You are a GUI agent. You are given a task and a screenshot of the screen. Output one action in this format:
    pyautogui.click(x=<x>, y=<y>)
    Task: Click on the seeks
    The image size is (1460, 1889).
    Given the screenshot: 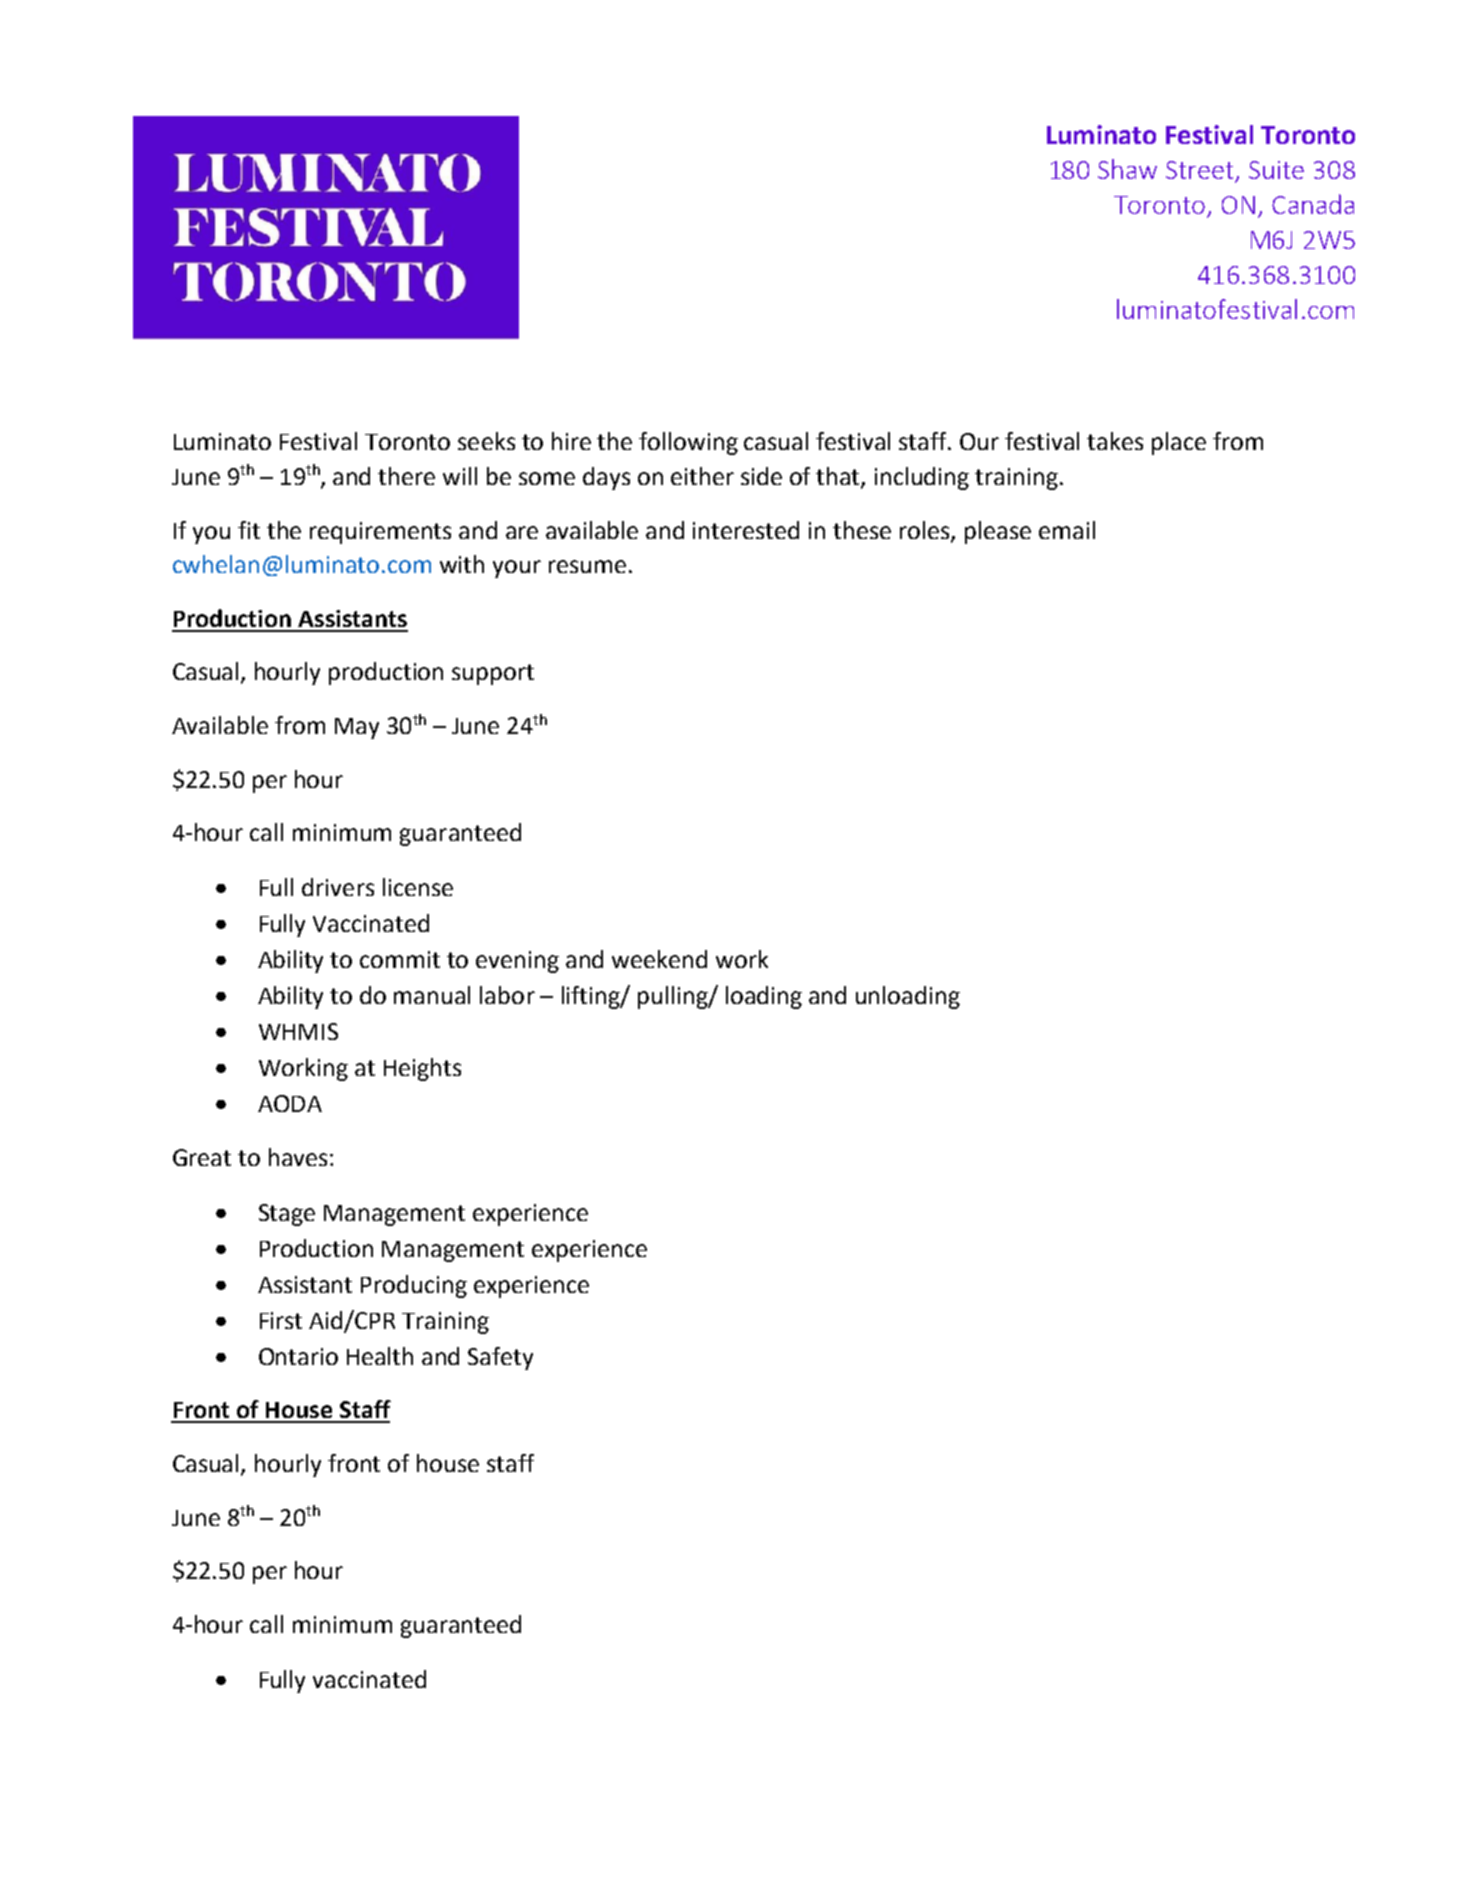 What is the action you would take?
    pyautogui.click(x=486, y=441)
